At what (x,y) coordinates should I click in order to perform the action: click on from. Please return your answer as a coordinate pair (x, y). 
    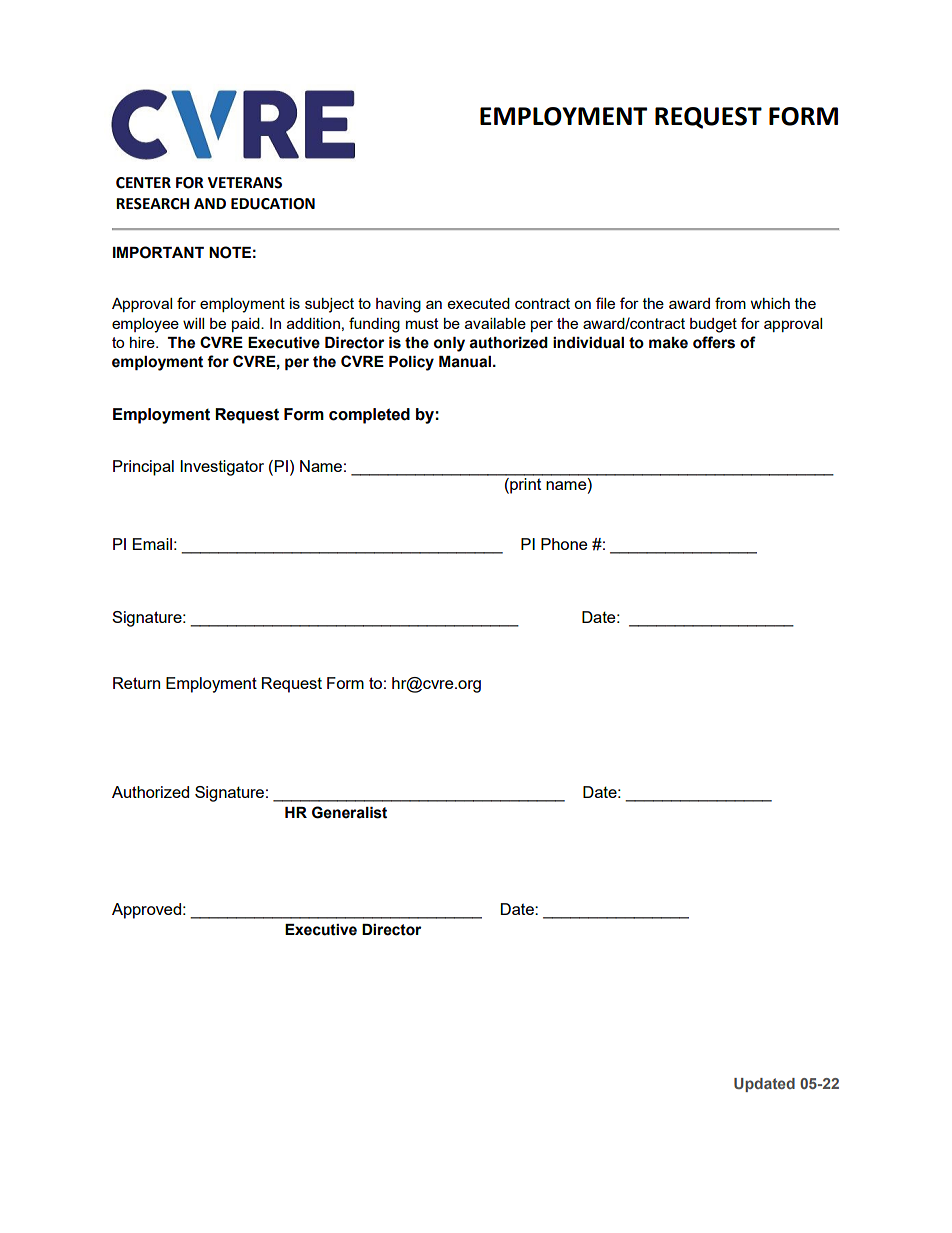
    Looking at the image, I should click on (730, 303).
